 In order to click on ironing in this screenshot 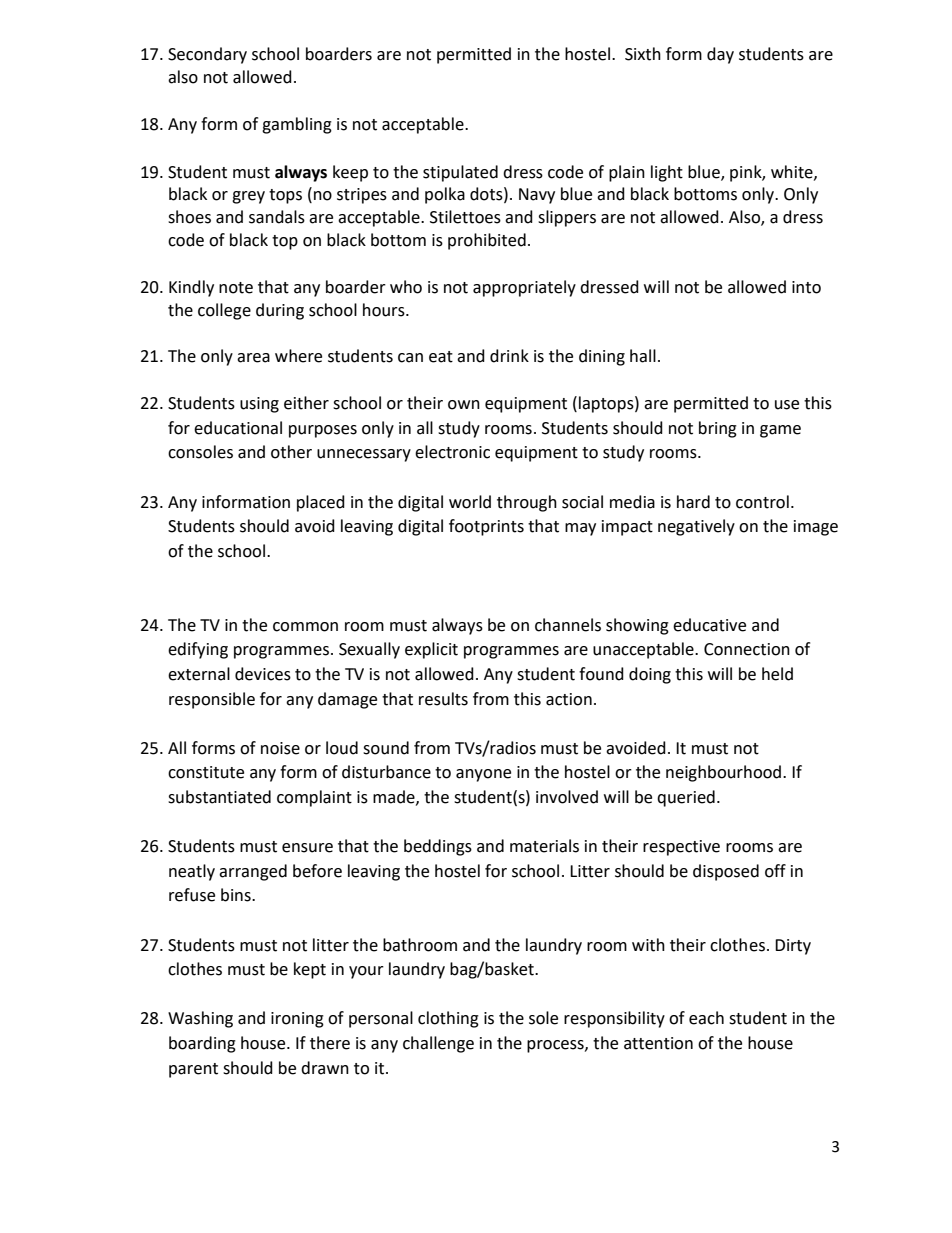, I will do `click(297, 1020)`.
